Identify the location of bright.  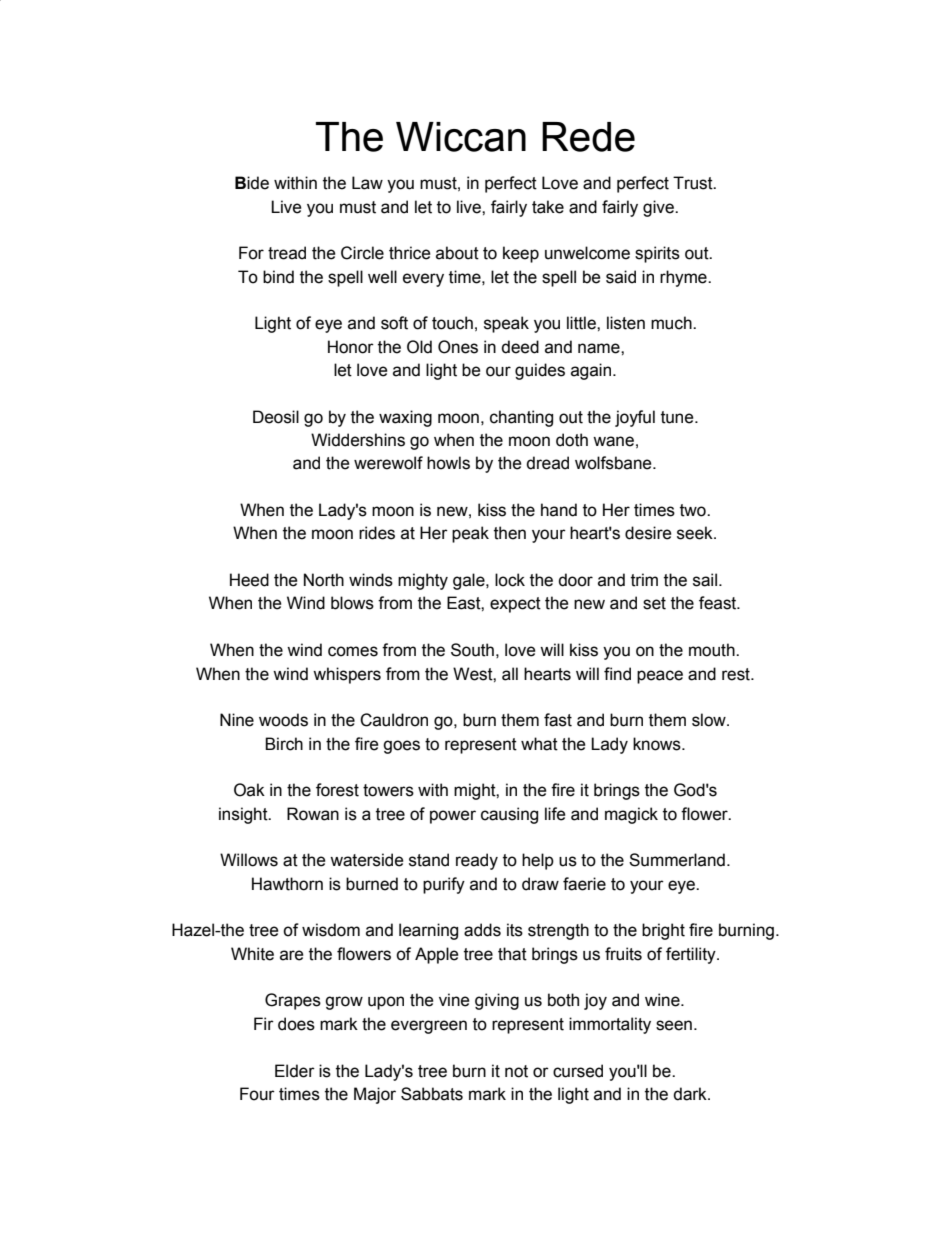
(663, 931).
